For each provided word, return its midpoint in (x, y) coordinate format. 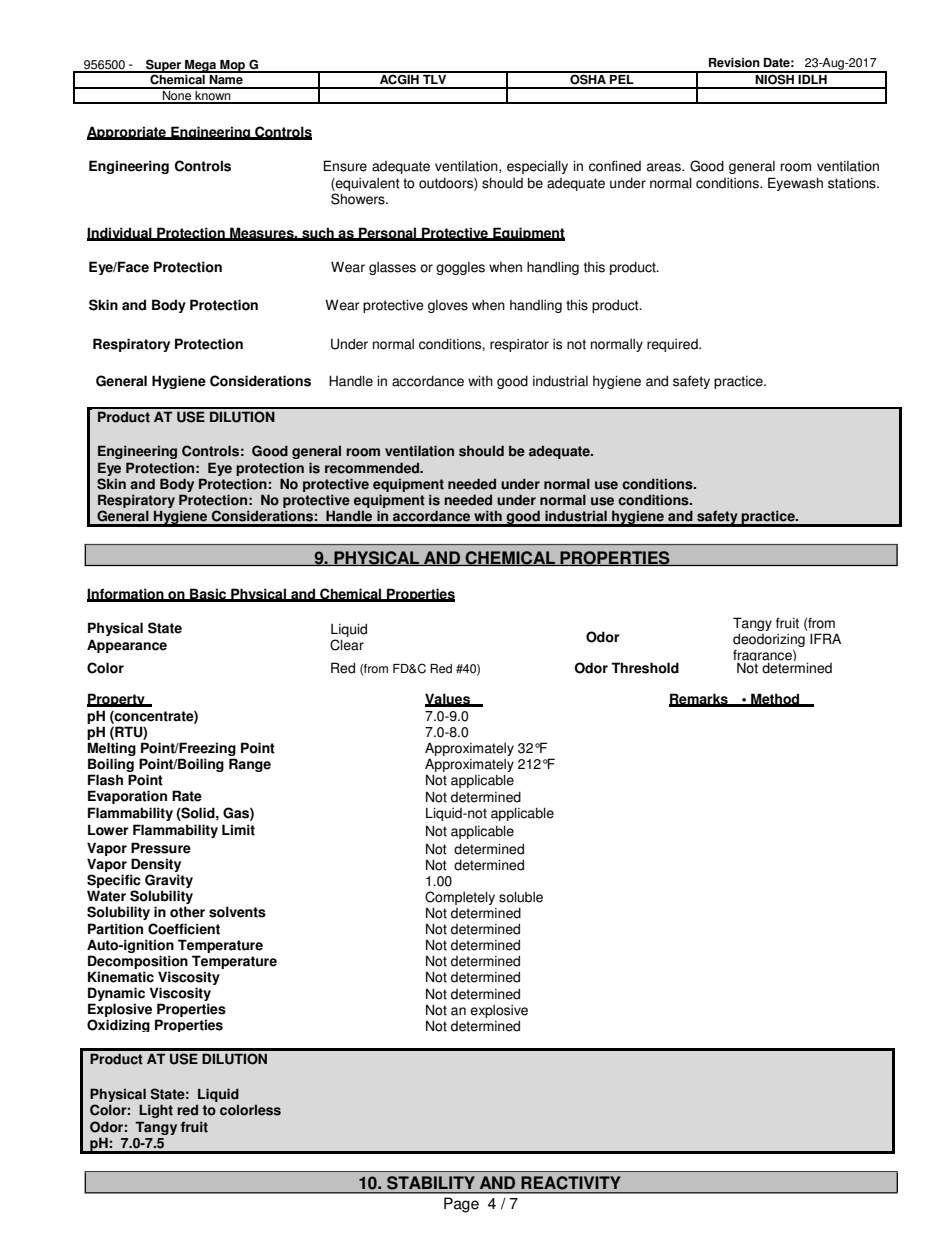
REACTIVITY (571, 1182)
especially (537, 167)
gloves (448, 306)
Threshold (645, 668)
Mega (201, 66)
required (673, 345)
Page (461, 1205)
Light (156, 1111)
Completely (460, 898)
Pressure (161, 848)
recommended (373, 468)
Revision (734, 63)
